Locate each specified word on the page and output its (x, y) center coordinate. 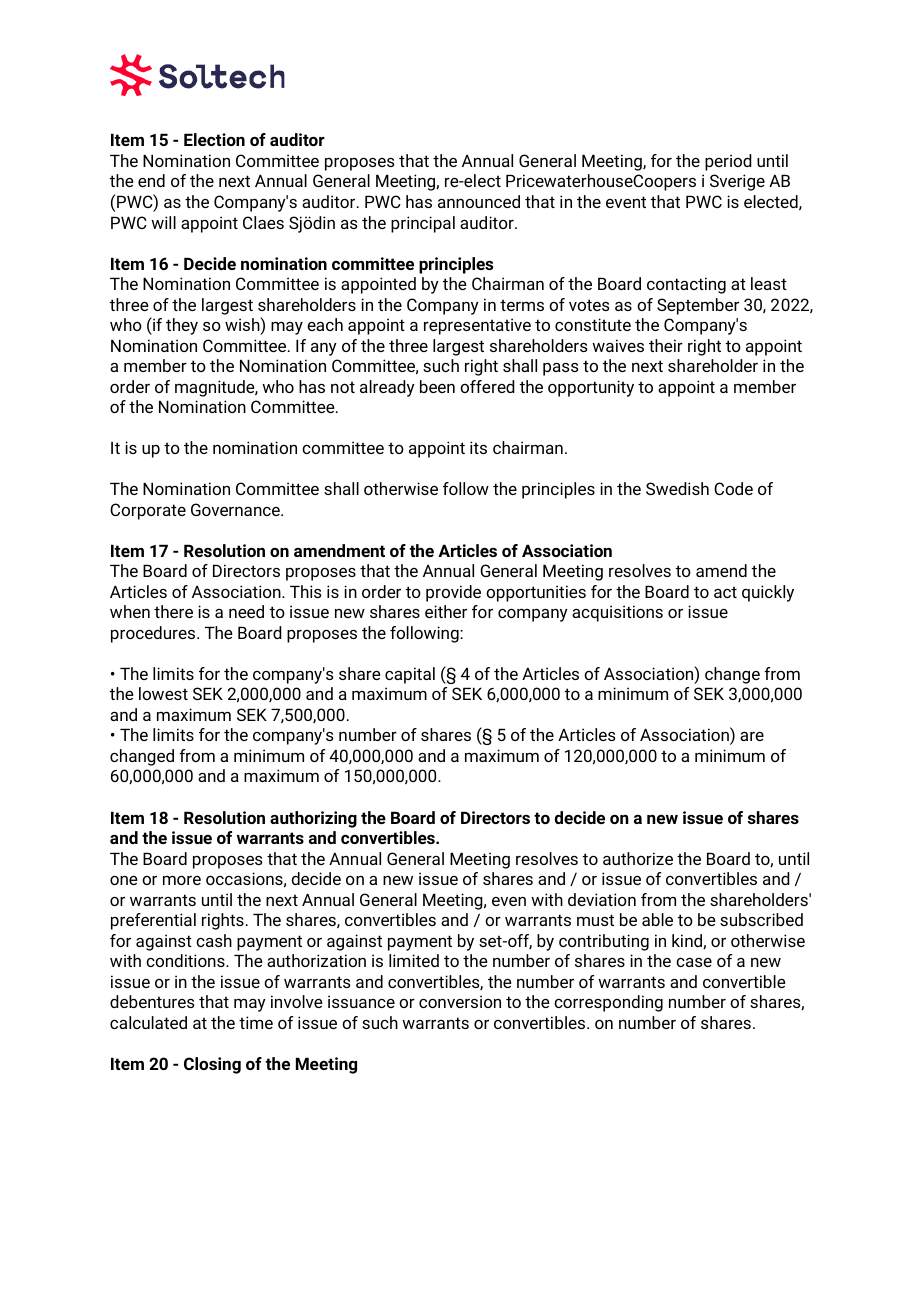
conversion (460, 1001)
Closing (212, 1065)
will (163, 222)
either (446, 611)
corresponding (608, 1003)
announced (479, 201)
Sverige (737, 182)
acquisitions (617, 613)
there (173, 611)
